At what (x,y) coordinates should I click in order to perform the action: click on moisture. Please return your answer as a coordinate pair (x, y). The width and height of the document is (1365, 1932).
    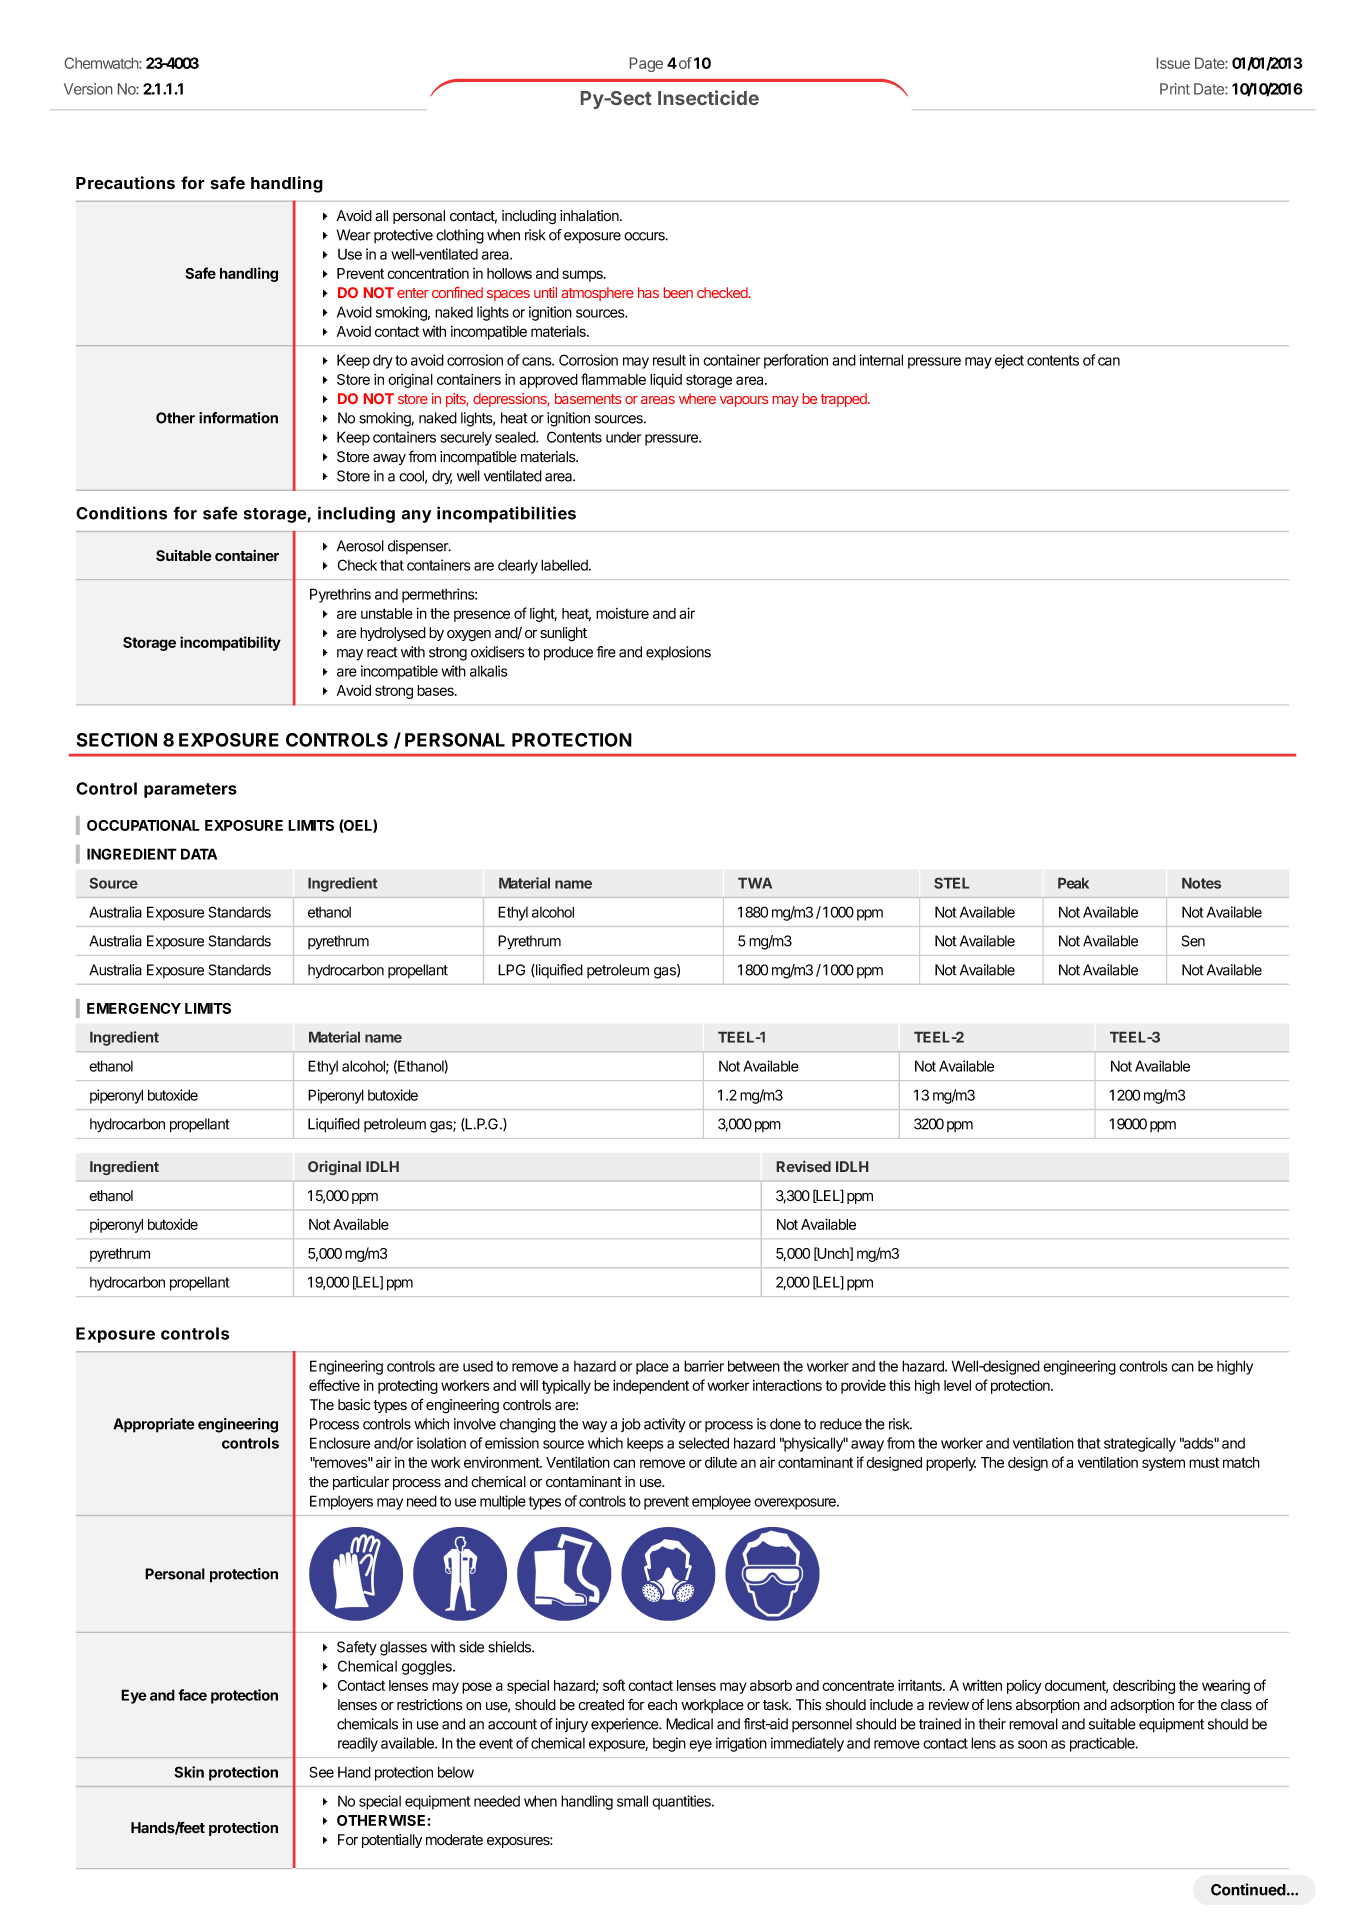
    Looking at the image, I should click on (622, 613).
